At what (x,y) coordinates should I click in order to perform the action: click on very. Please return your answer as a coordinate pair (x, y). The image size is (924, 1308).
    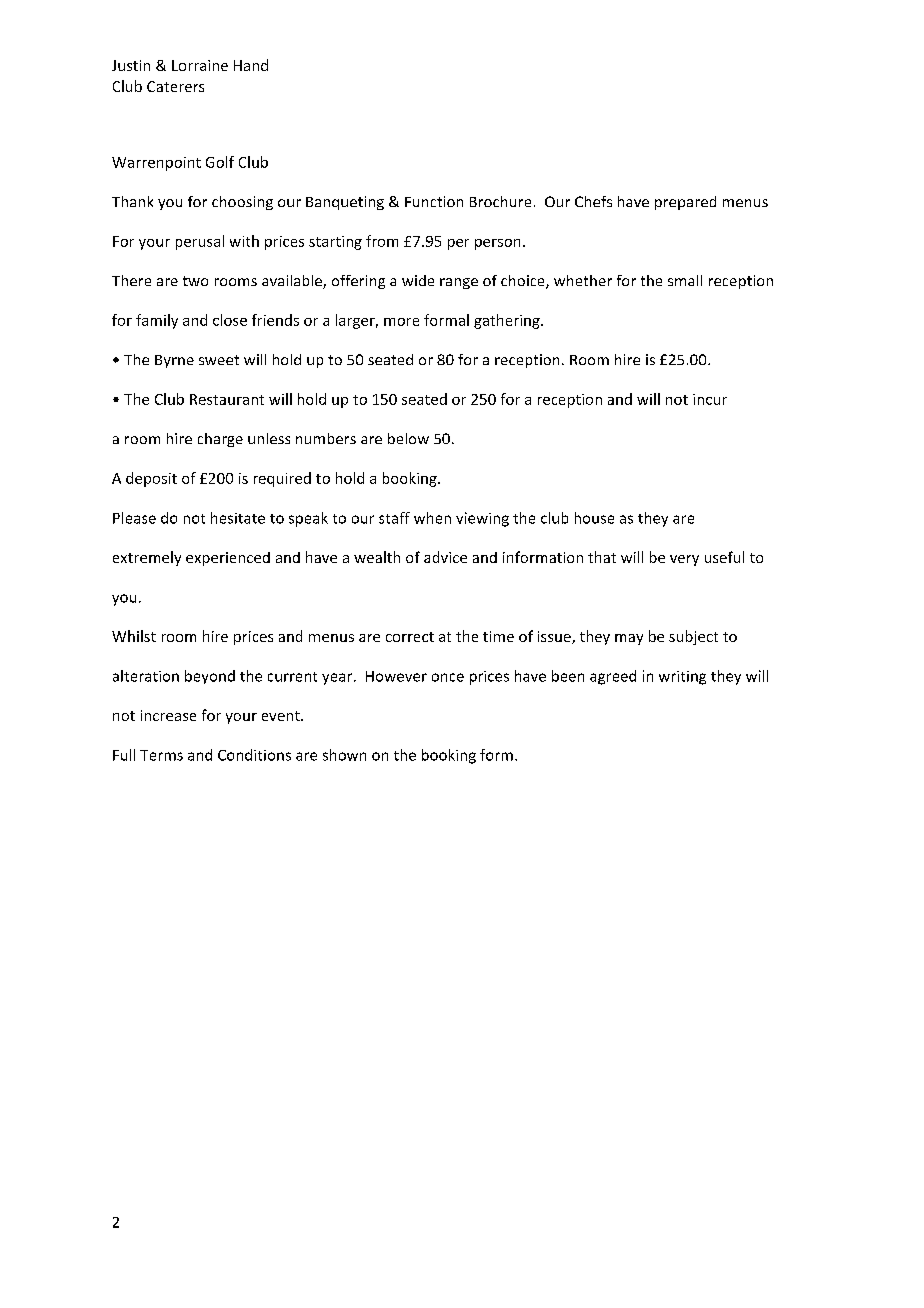
    Looking at the image, I should click on (684, 560).
